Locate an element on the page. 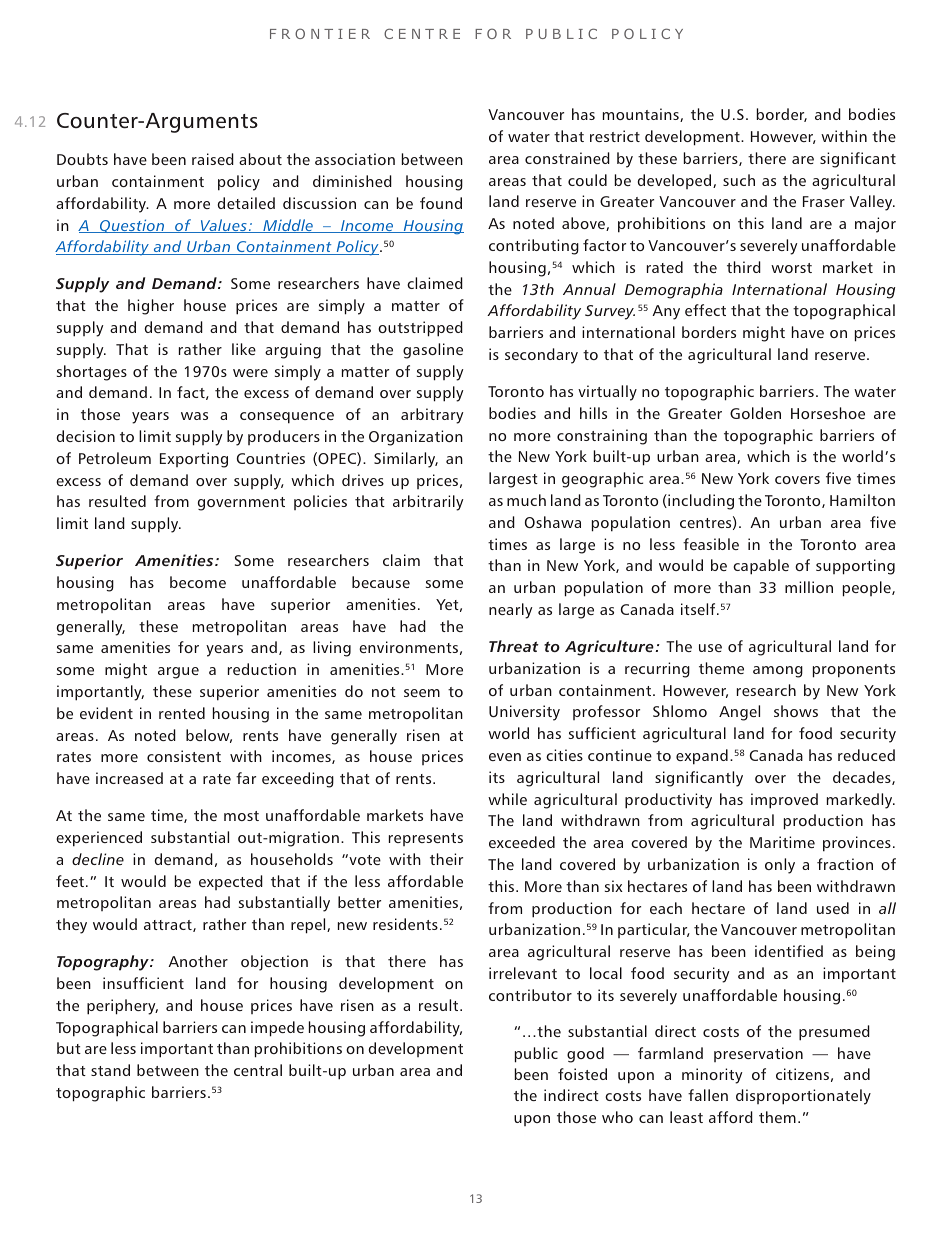 The width and height of the page is (952, 1233). mountains is located at coordinates (642, 115).
